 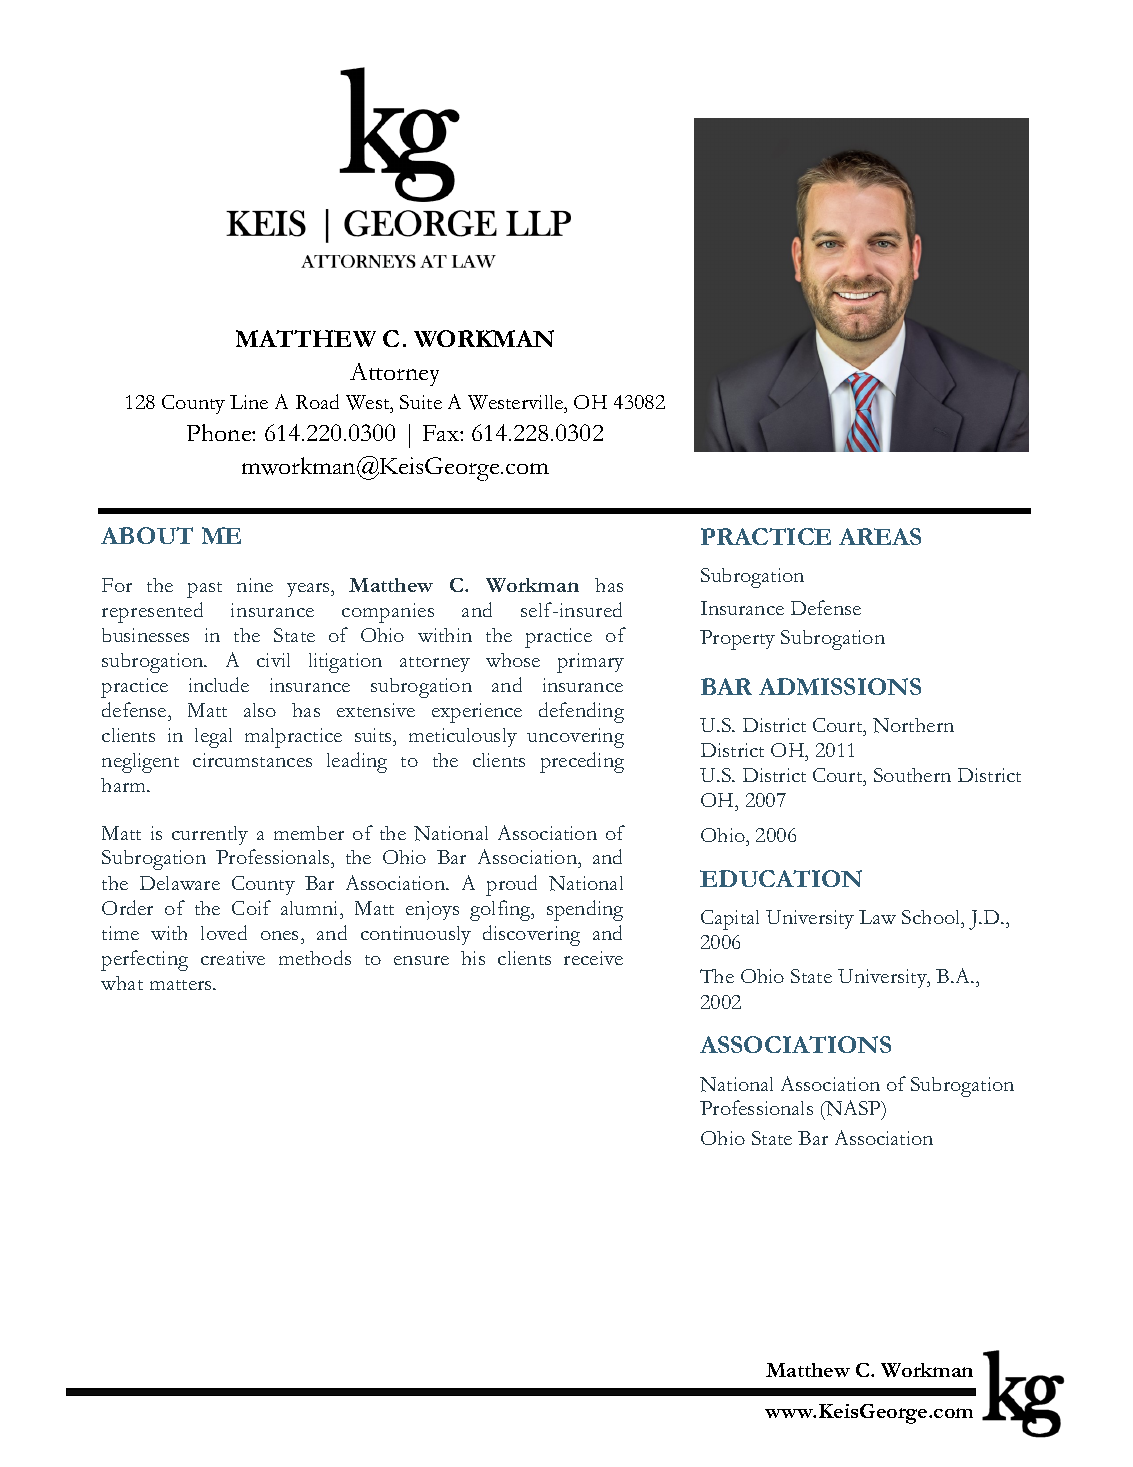 What do you see at coordinates (233, 958) in the image?
I see `creative` at bounding box center [233, 958].
